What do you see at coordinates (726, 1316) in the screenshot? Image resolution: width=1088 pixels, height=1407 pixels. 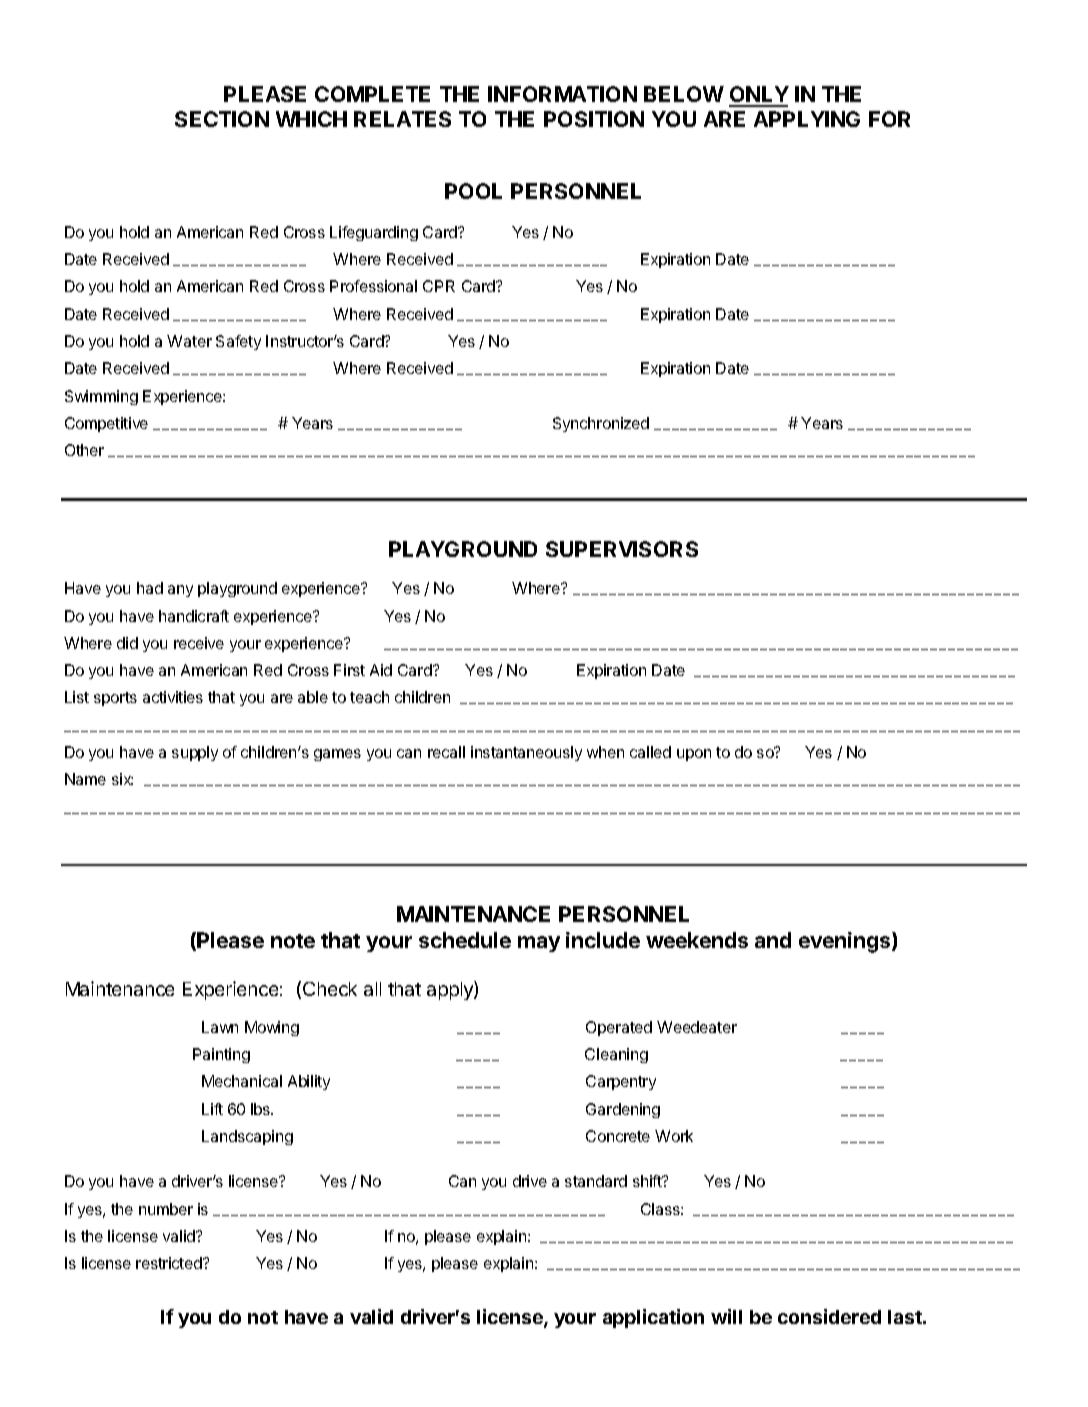 I see `will` at bounding box center [726, 1316].
